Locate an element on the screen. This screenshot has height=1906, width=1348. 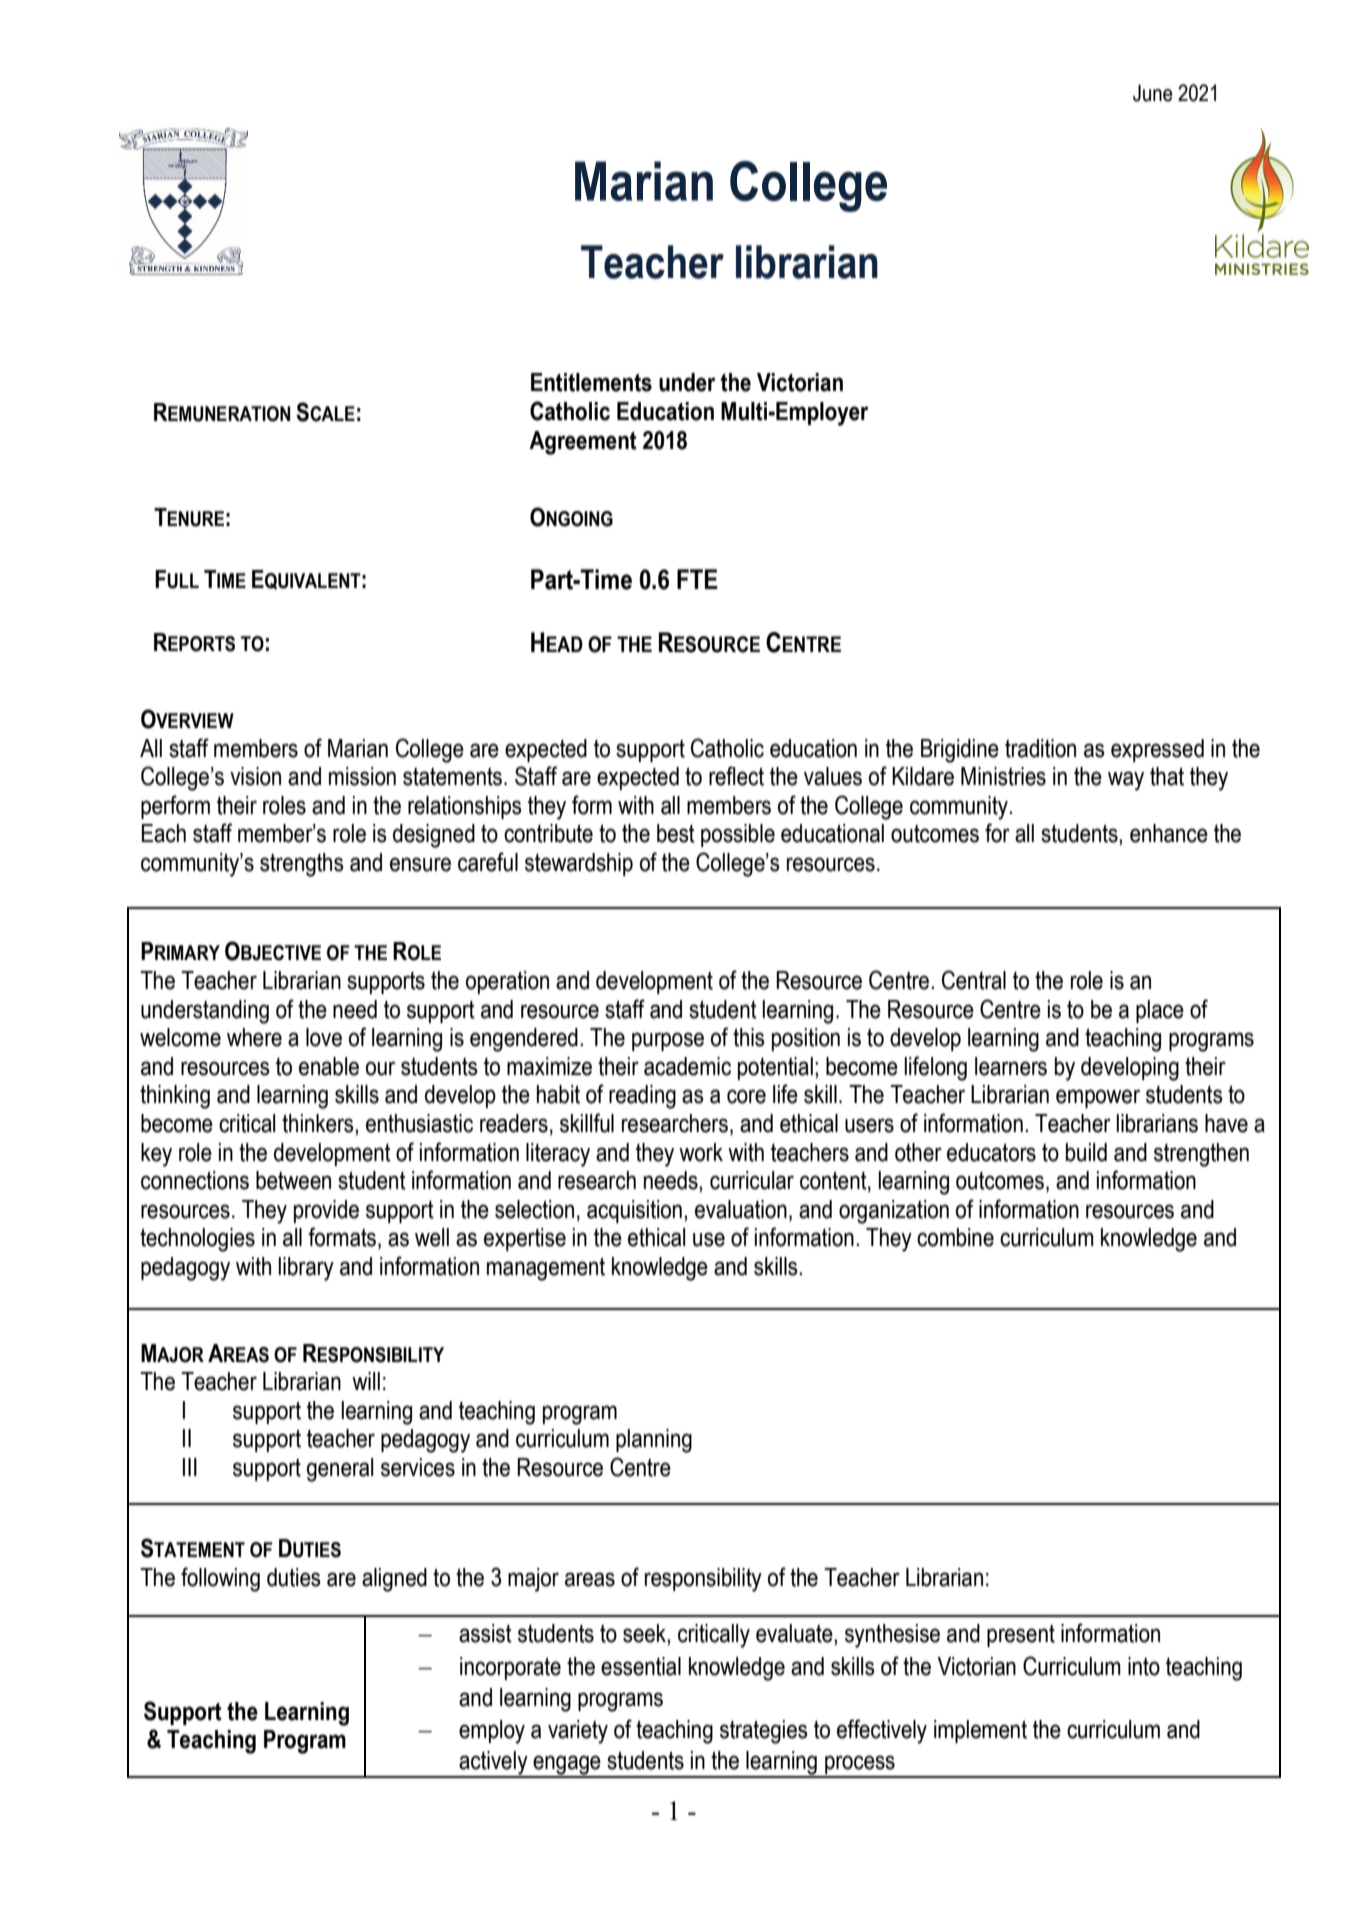
vision is located at coordinates (255, 776).
